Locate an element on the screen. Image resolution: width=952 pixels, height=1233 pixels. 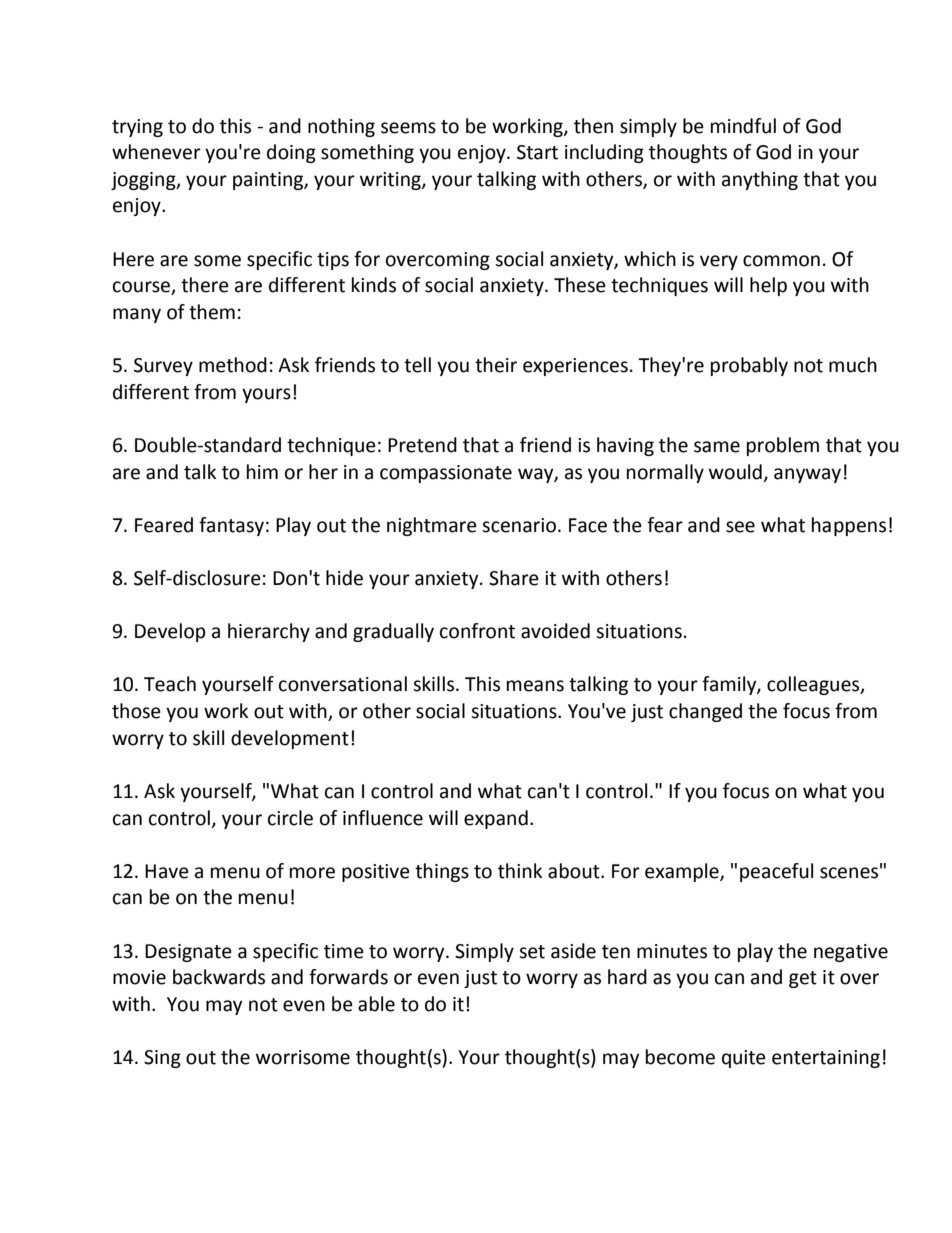
problem is located at coordinates (783, 446).
